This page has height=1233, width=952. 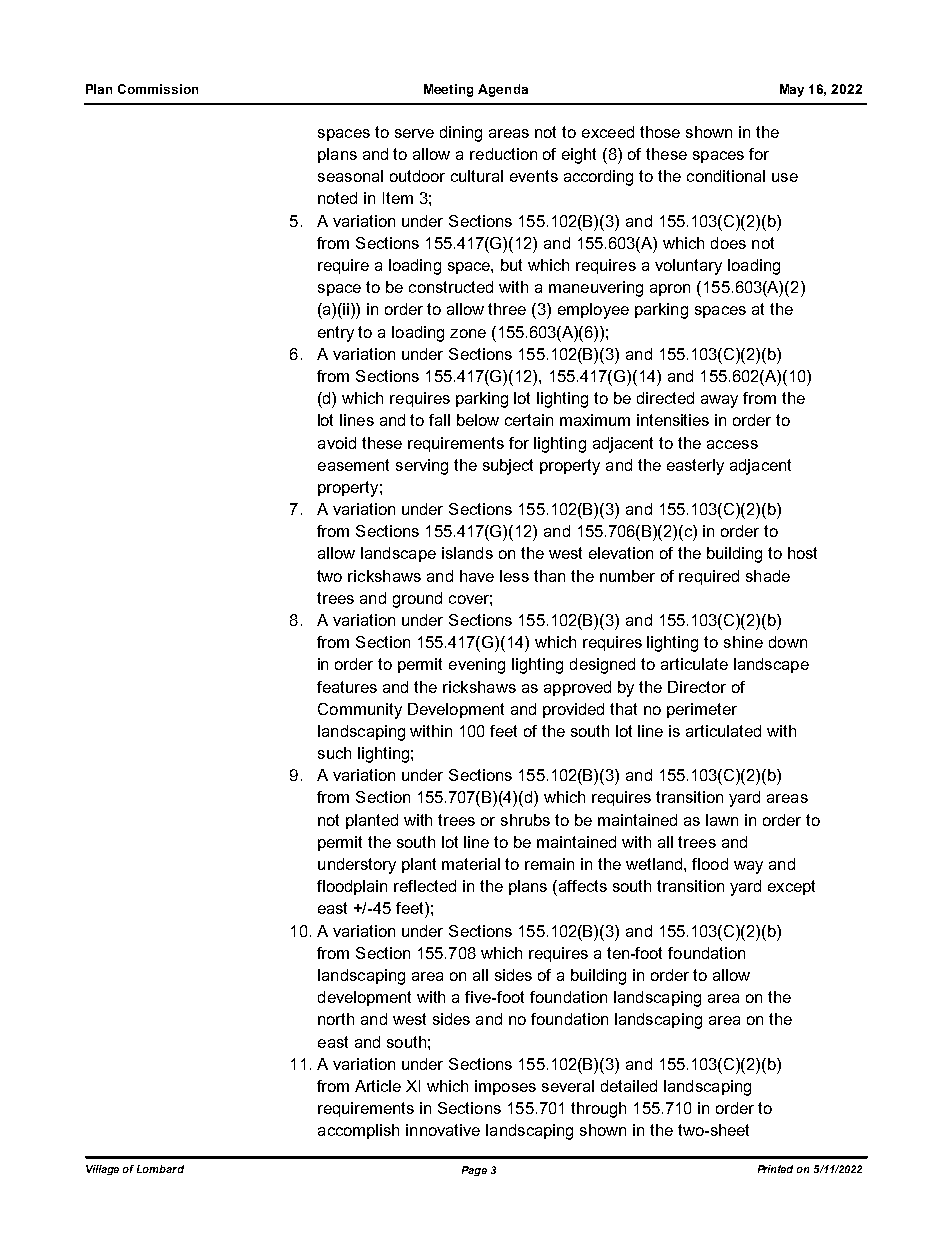 I want to click on features, so click(x=347, y=687).
